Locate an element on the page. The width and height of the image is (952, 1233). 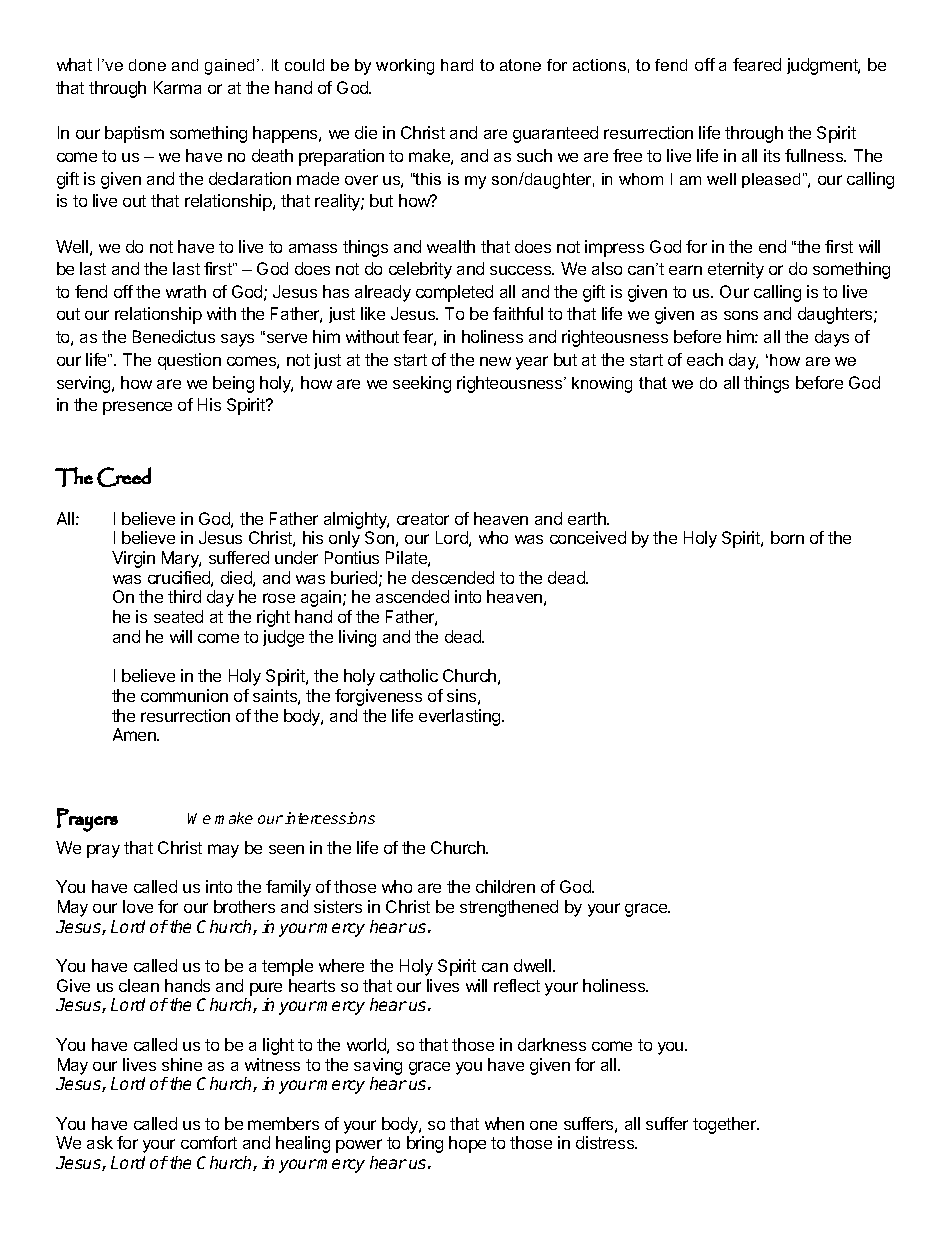
its is located at coordinates (772, 155).
